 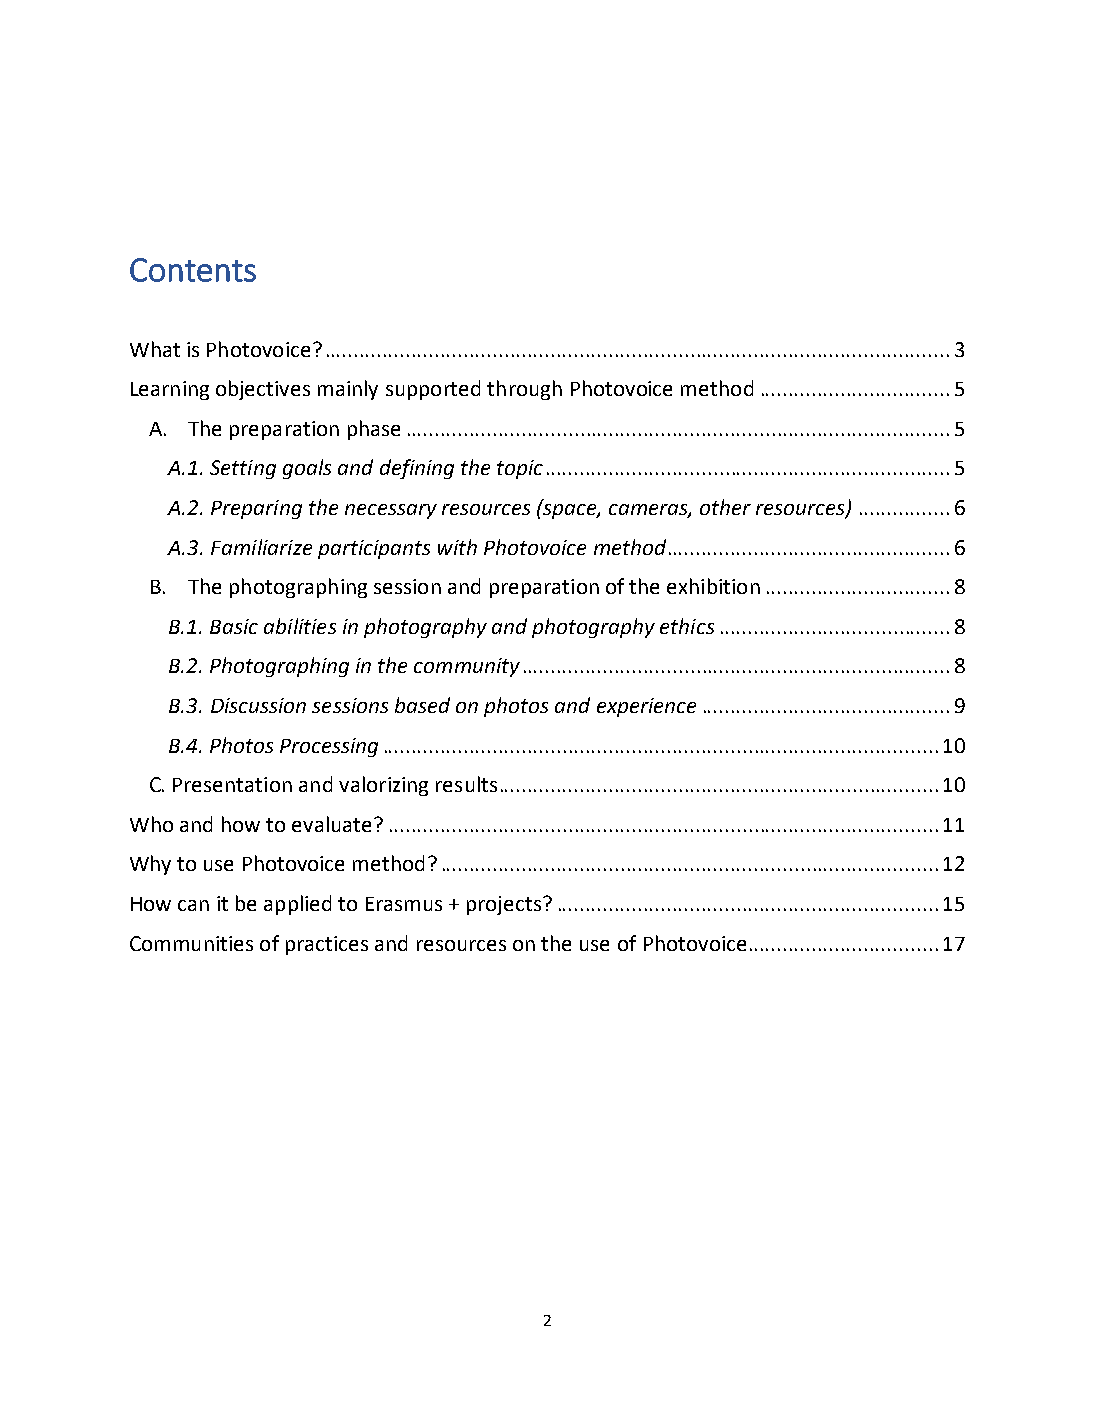 I want to click on with, so click(x=457, y=547).
